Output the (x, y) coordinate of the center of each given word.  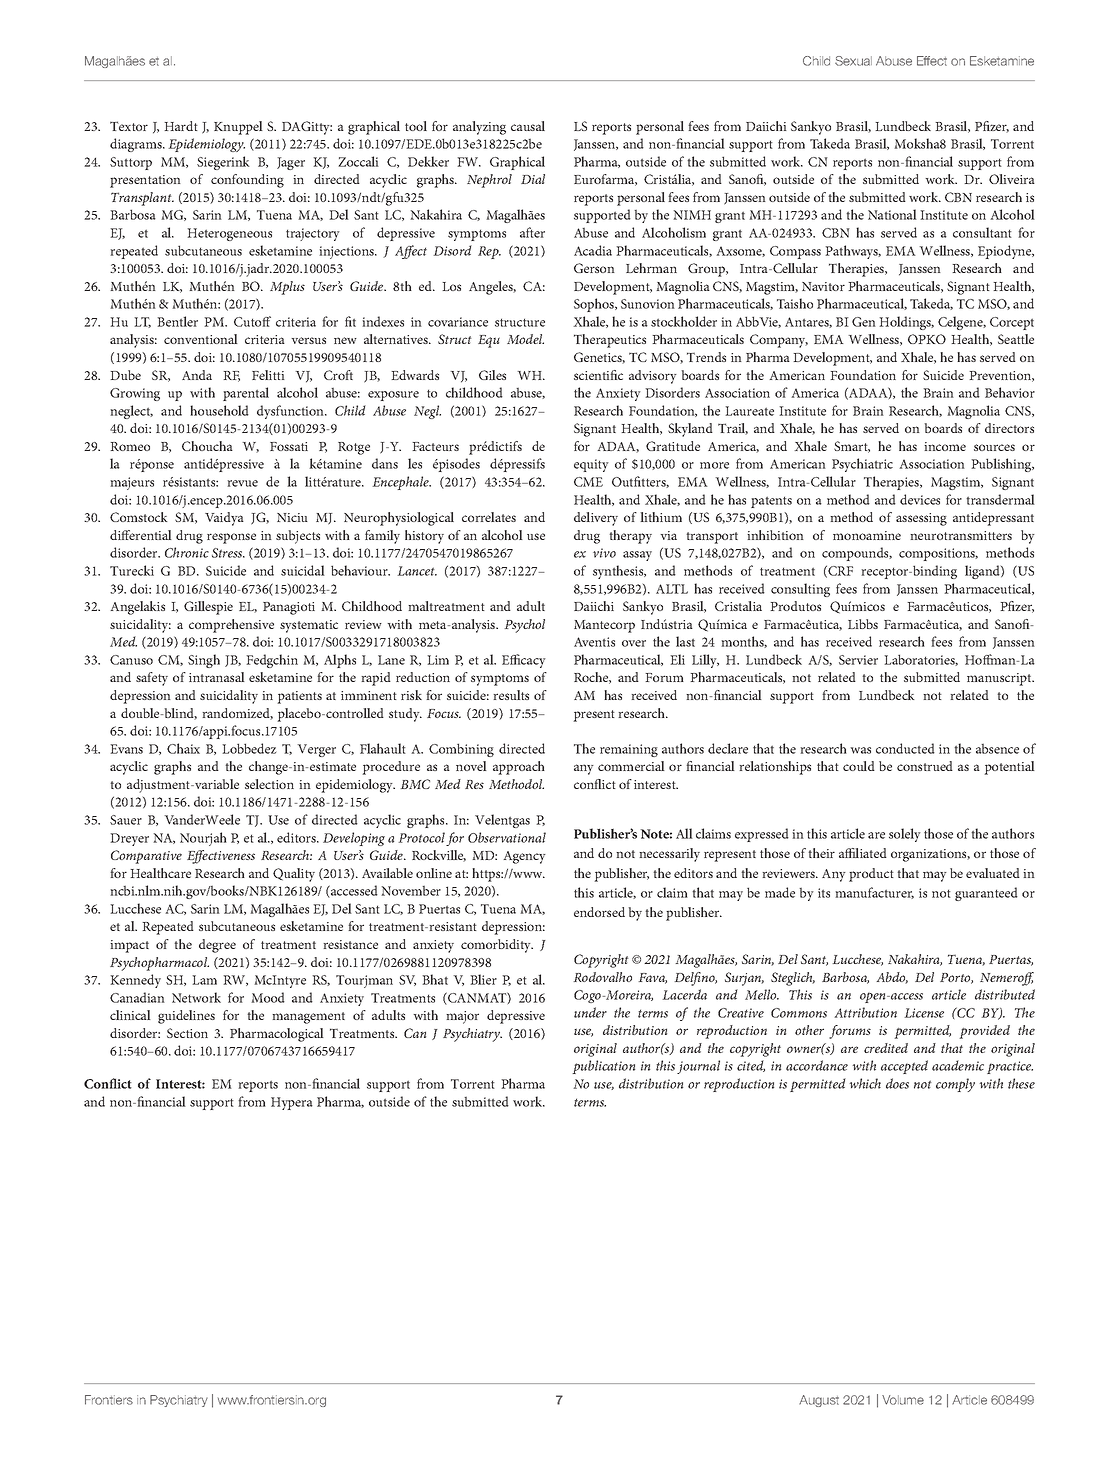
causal (528, 126)
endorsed (599, 912)
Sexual (853, 61)
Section (187, 1033)
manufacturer (874, 893)
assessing (921, 519)
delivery (596, 519)
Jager (291, 163)
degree (217, 946)
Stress (228, 553)
